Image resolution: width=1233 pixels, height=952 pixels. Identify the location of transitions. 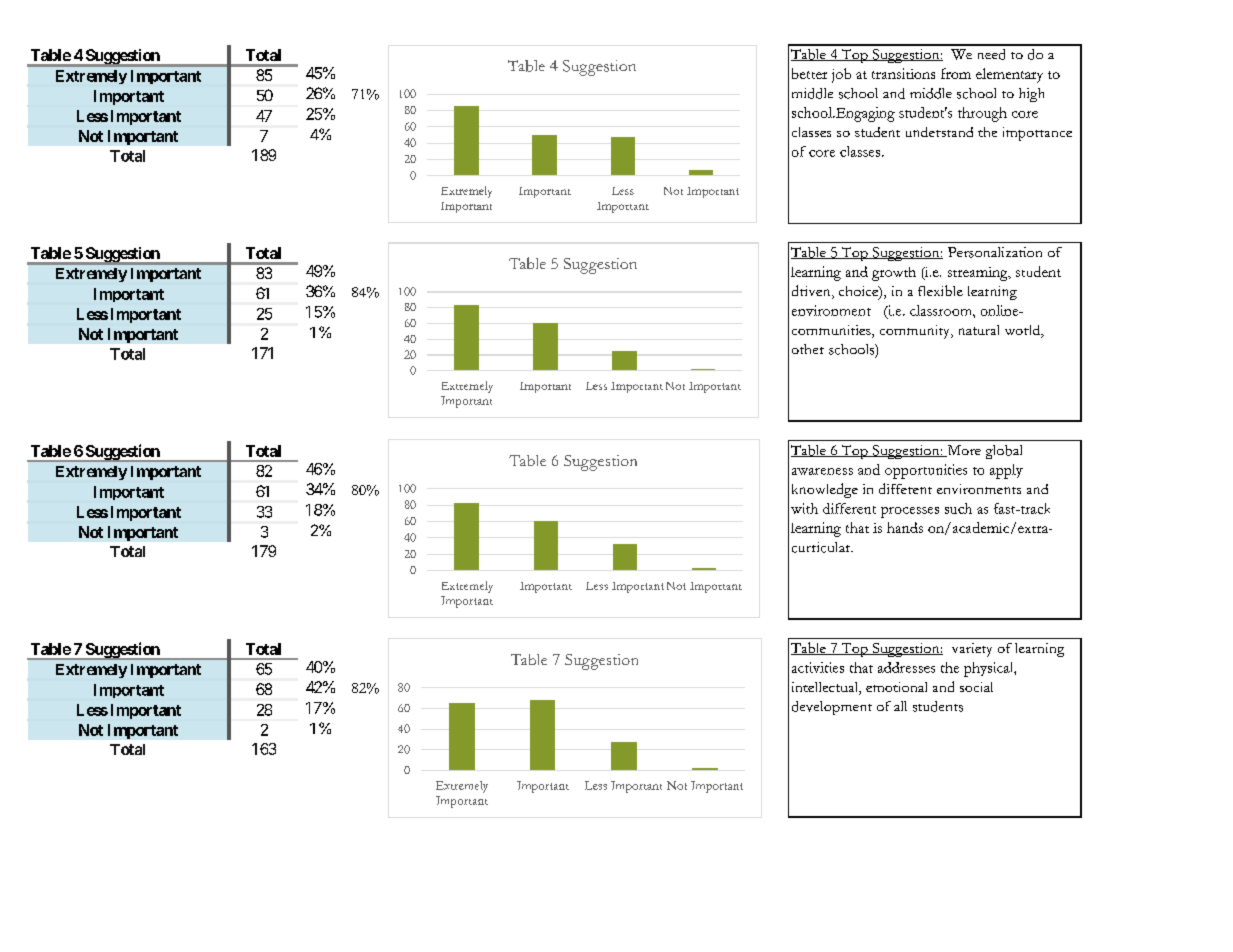
(903, 73).
